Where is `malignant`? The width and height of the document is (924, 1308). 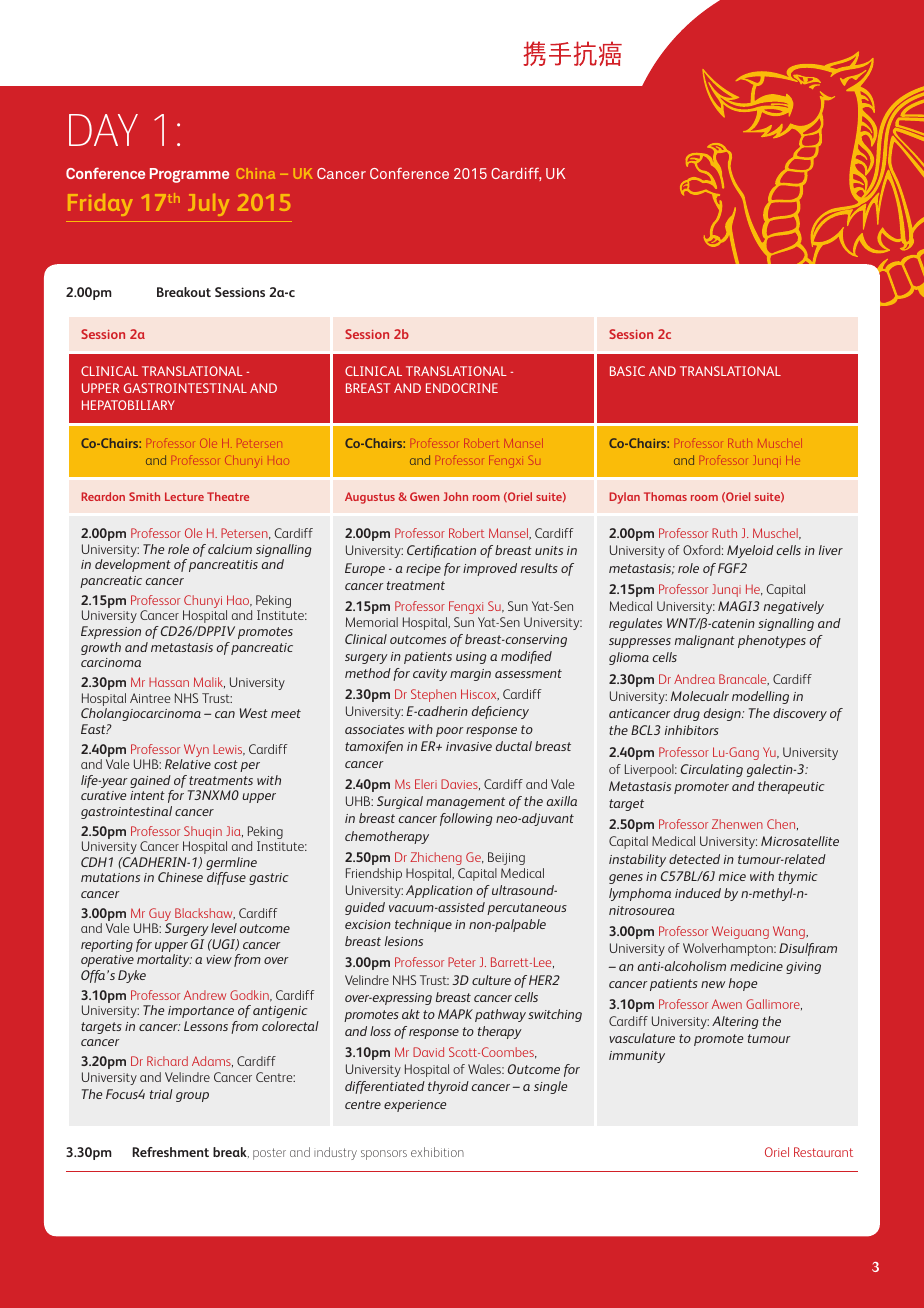
malignant is located at coordinates (705, 641).
